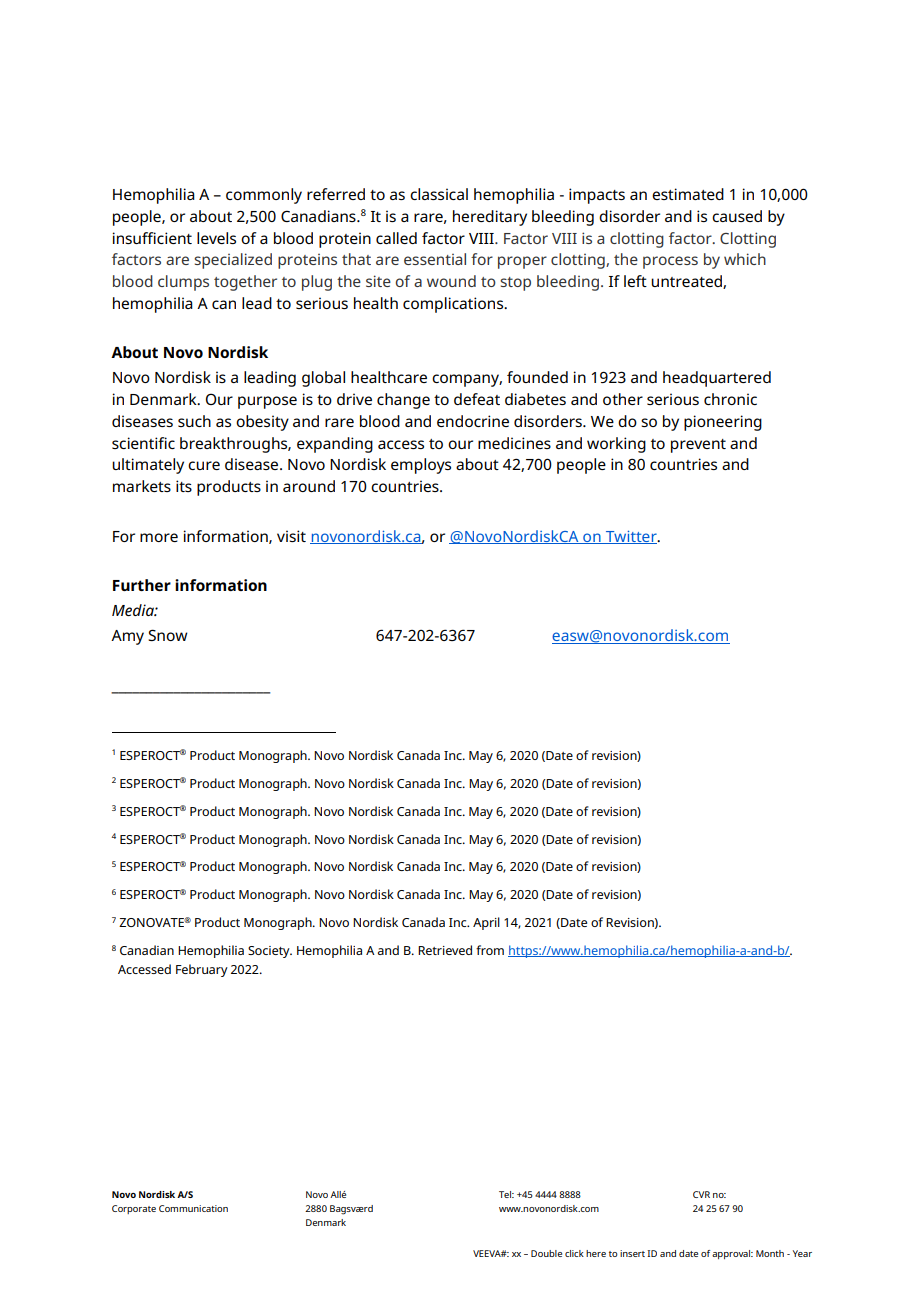 This image has height=1308, width=924. What do you see at coordinates (193, 1208) in the image?
I see `Communication` at bounding box center [193, 1208].
